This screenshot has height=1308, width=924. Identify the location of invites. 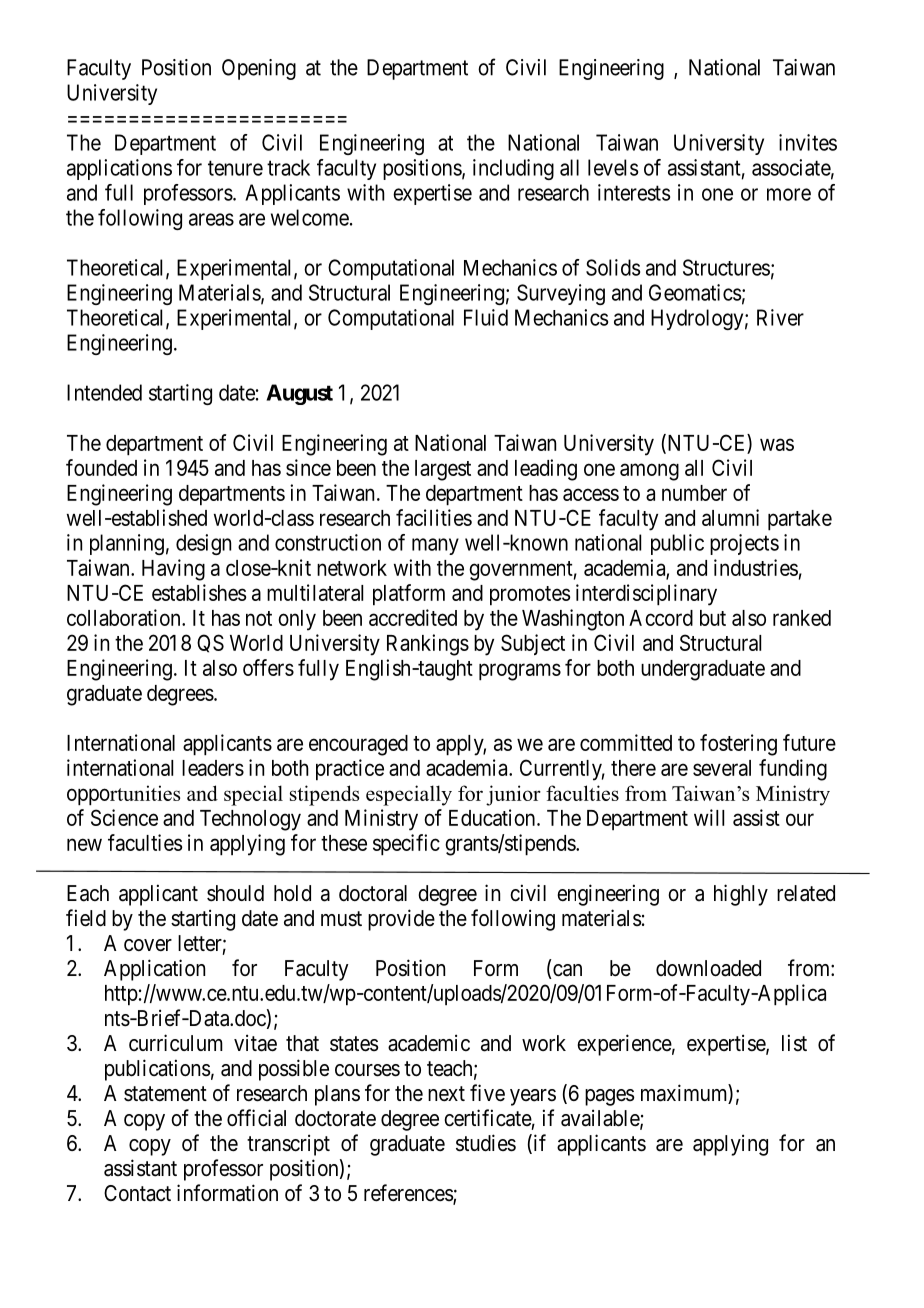
(808, 142).
